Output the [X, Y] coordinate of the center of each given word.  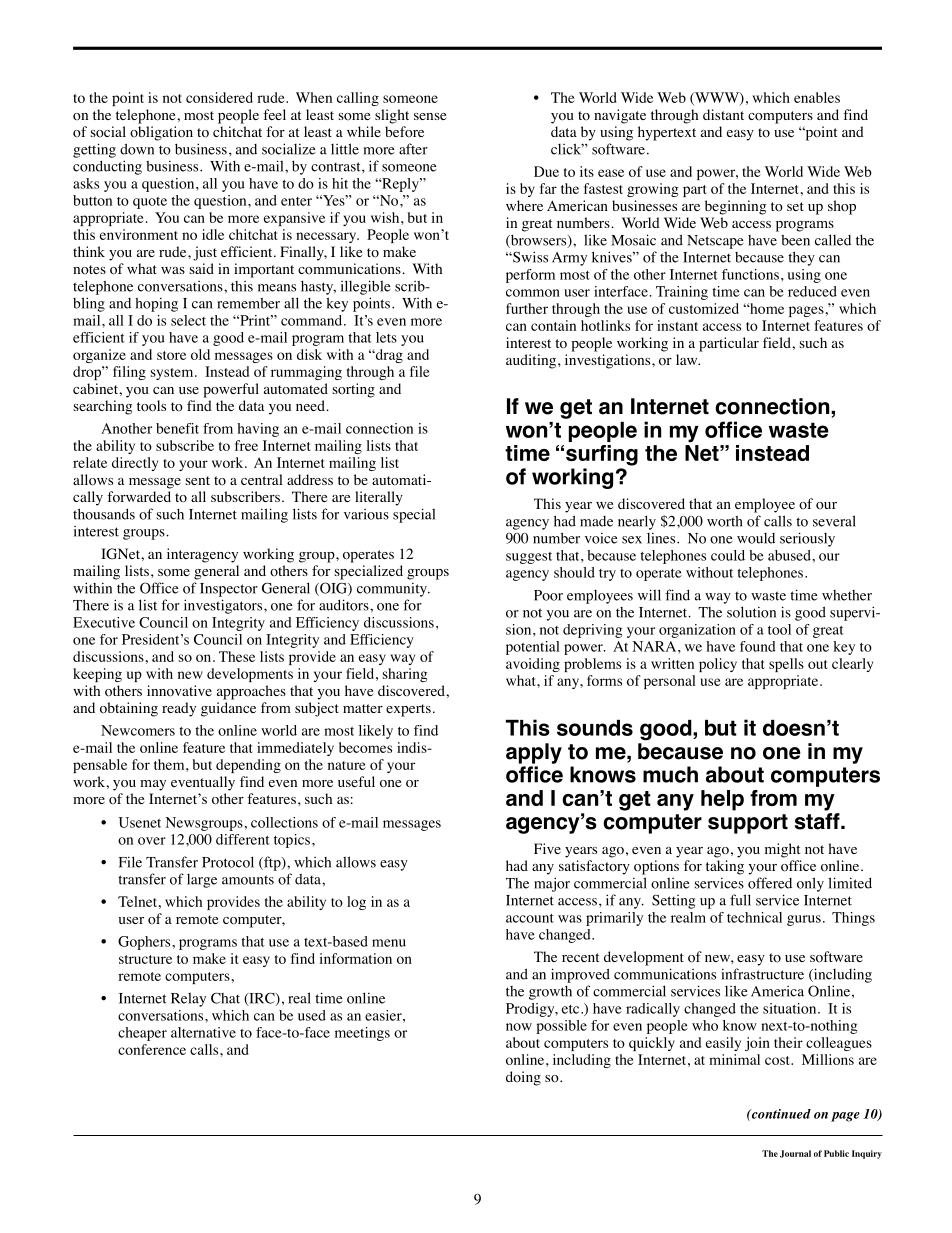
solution [751, 612]
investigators [224, 606]
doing [523, 1078]
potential [533, 648]
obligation [161, 133]
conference [152, 1049]
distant [723, 114]
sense [430, 116]
